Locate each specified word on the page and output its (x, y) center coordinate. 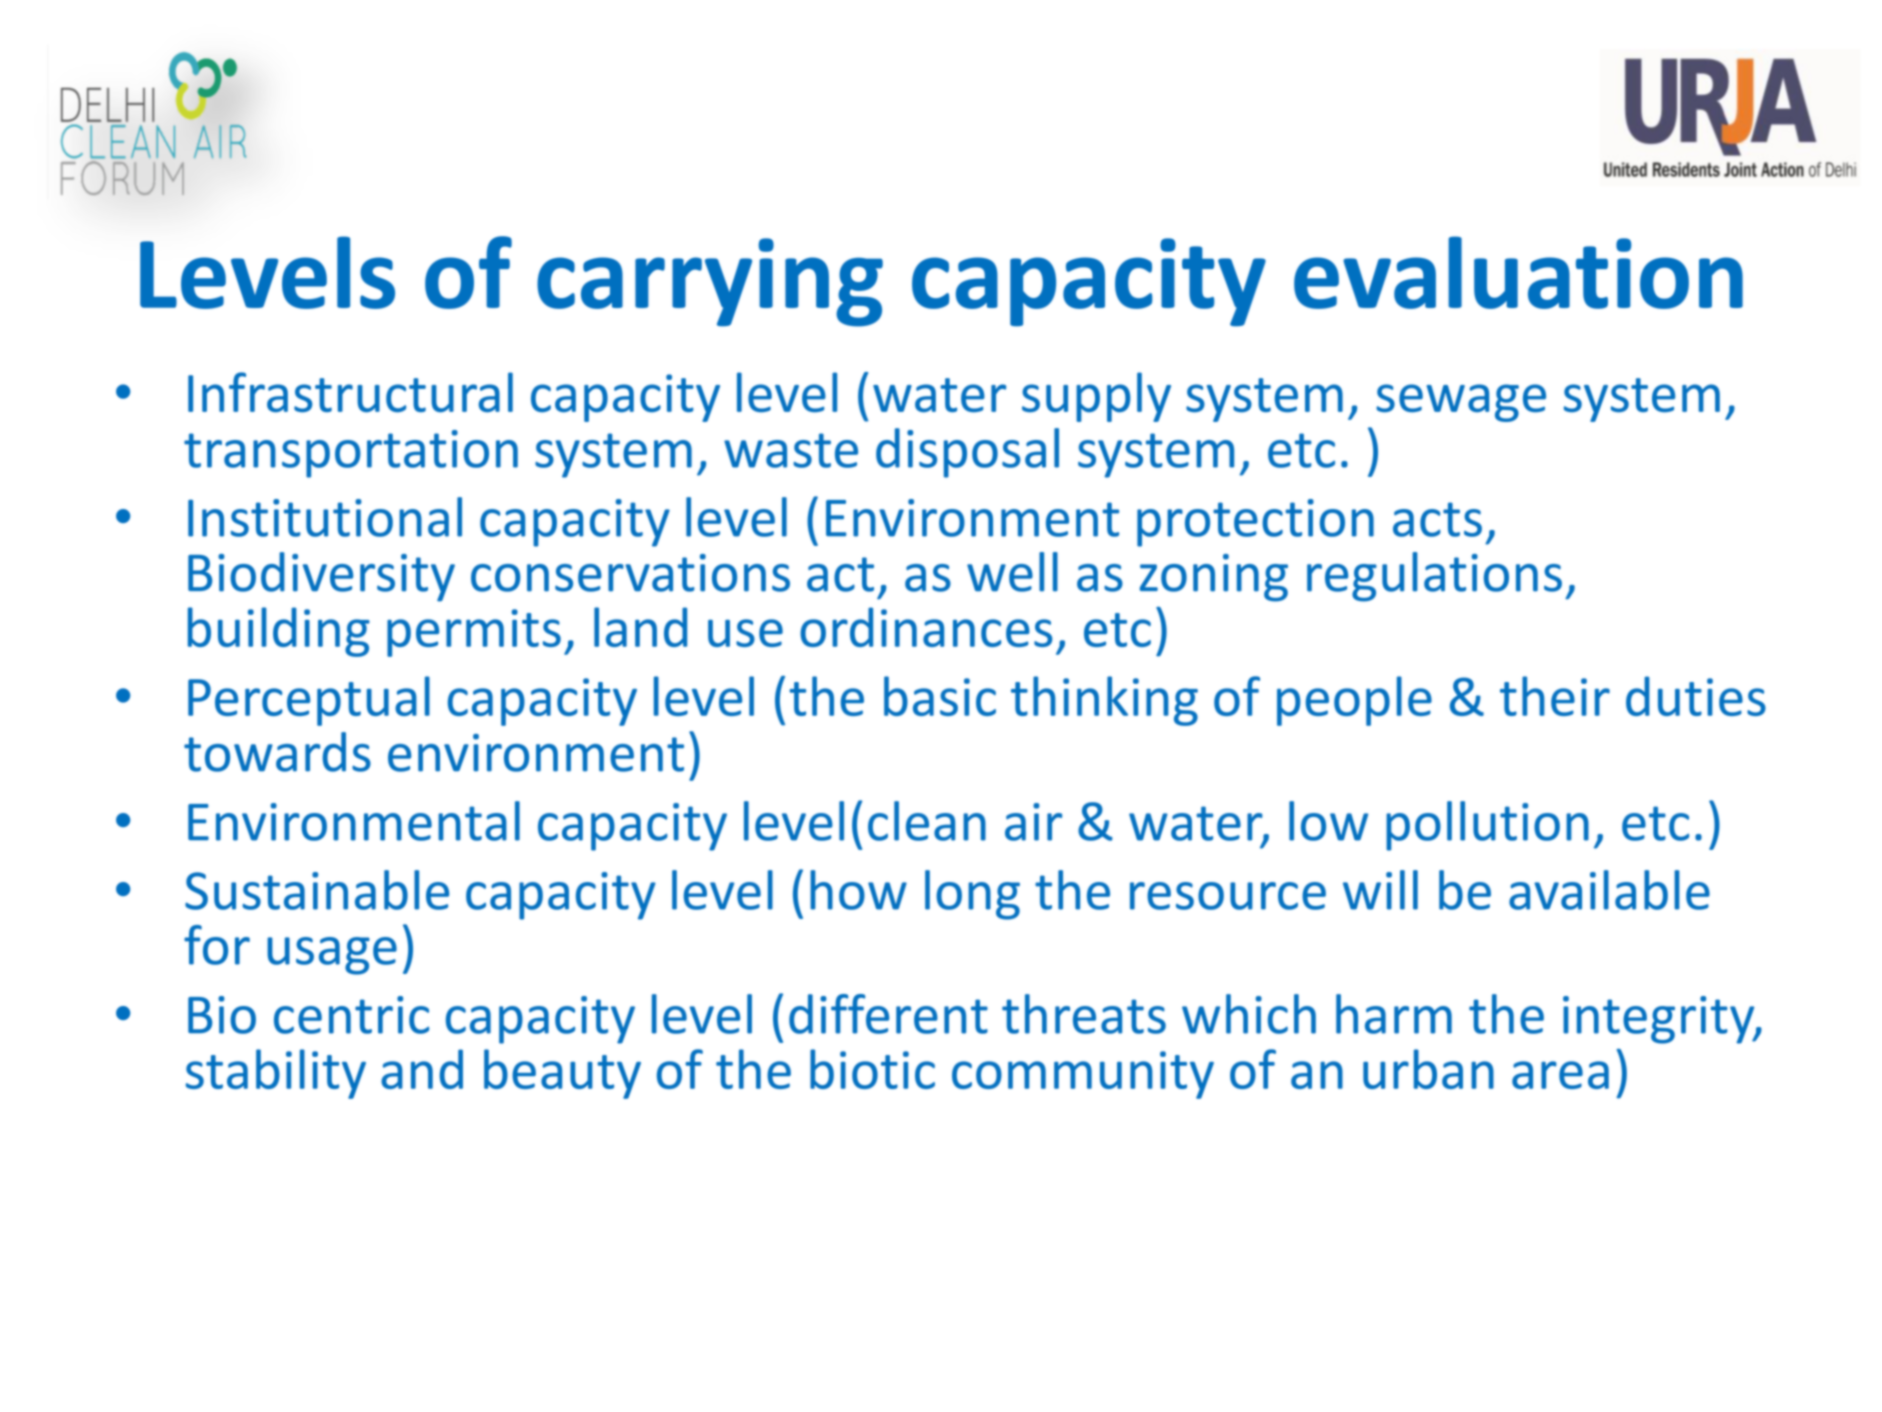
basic (940, 696)
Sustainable (317, 890)
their (1555, 696)
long (972, 895)
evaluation (1518, 272)
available (1609, 890)
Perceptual (309, 701)
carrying (710, 282)
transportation (351, 454)
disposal (967, 453)
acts (1437, 519)
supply (1096, 397)
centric (351, 1015)
